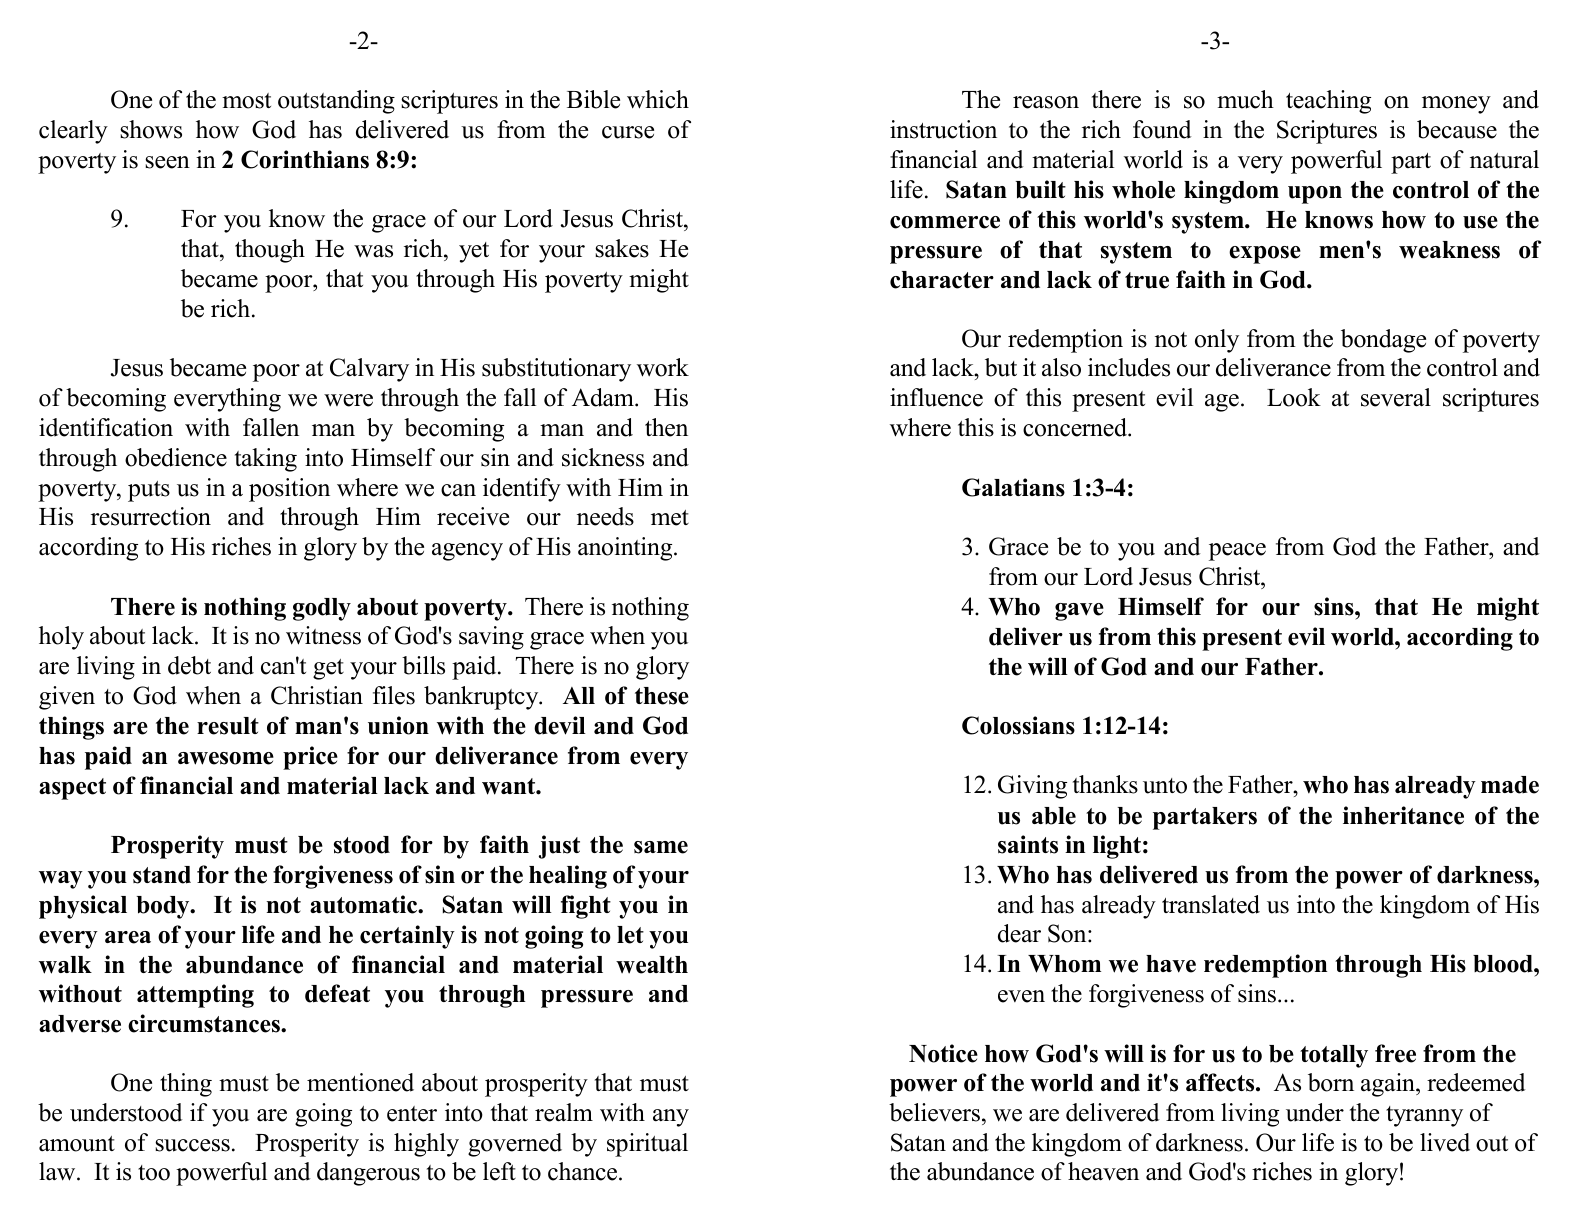 This page has width=1578, height=1219. I want to click on translated, so click(1211, 904).
